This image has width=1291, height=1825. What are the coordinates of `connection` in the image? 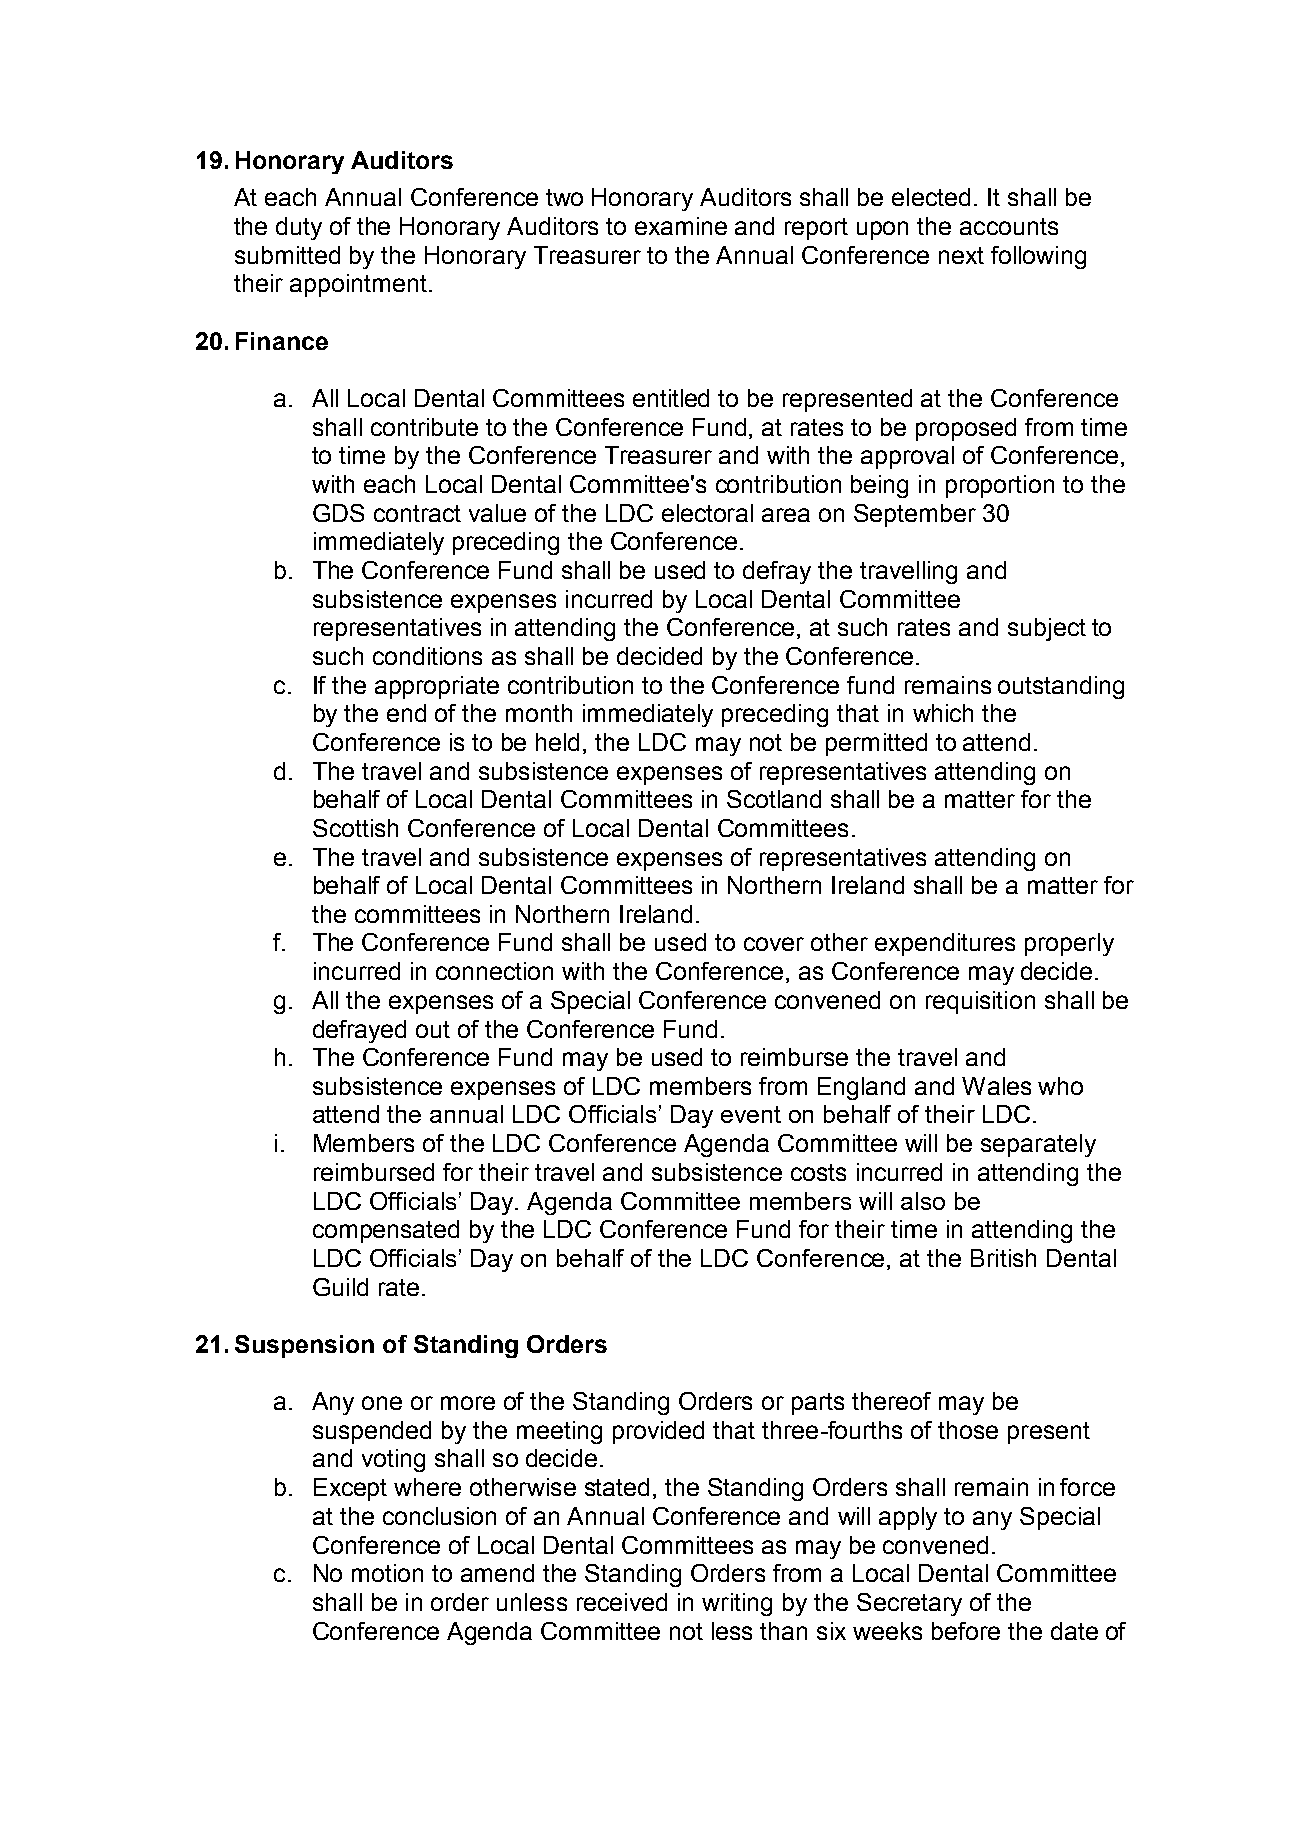 It's located at (494, 971).
